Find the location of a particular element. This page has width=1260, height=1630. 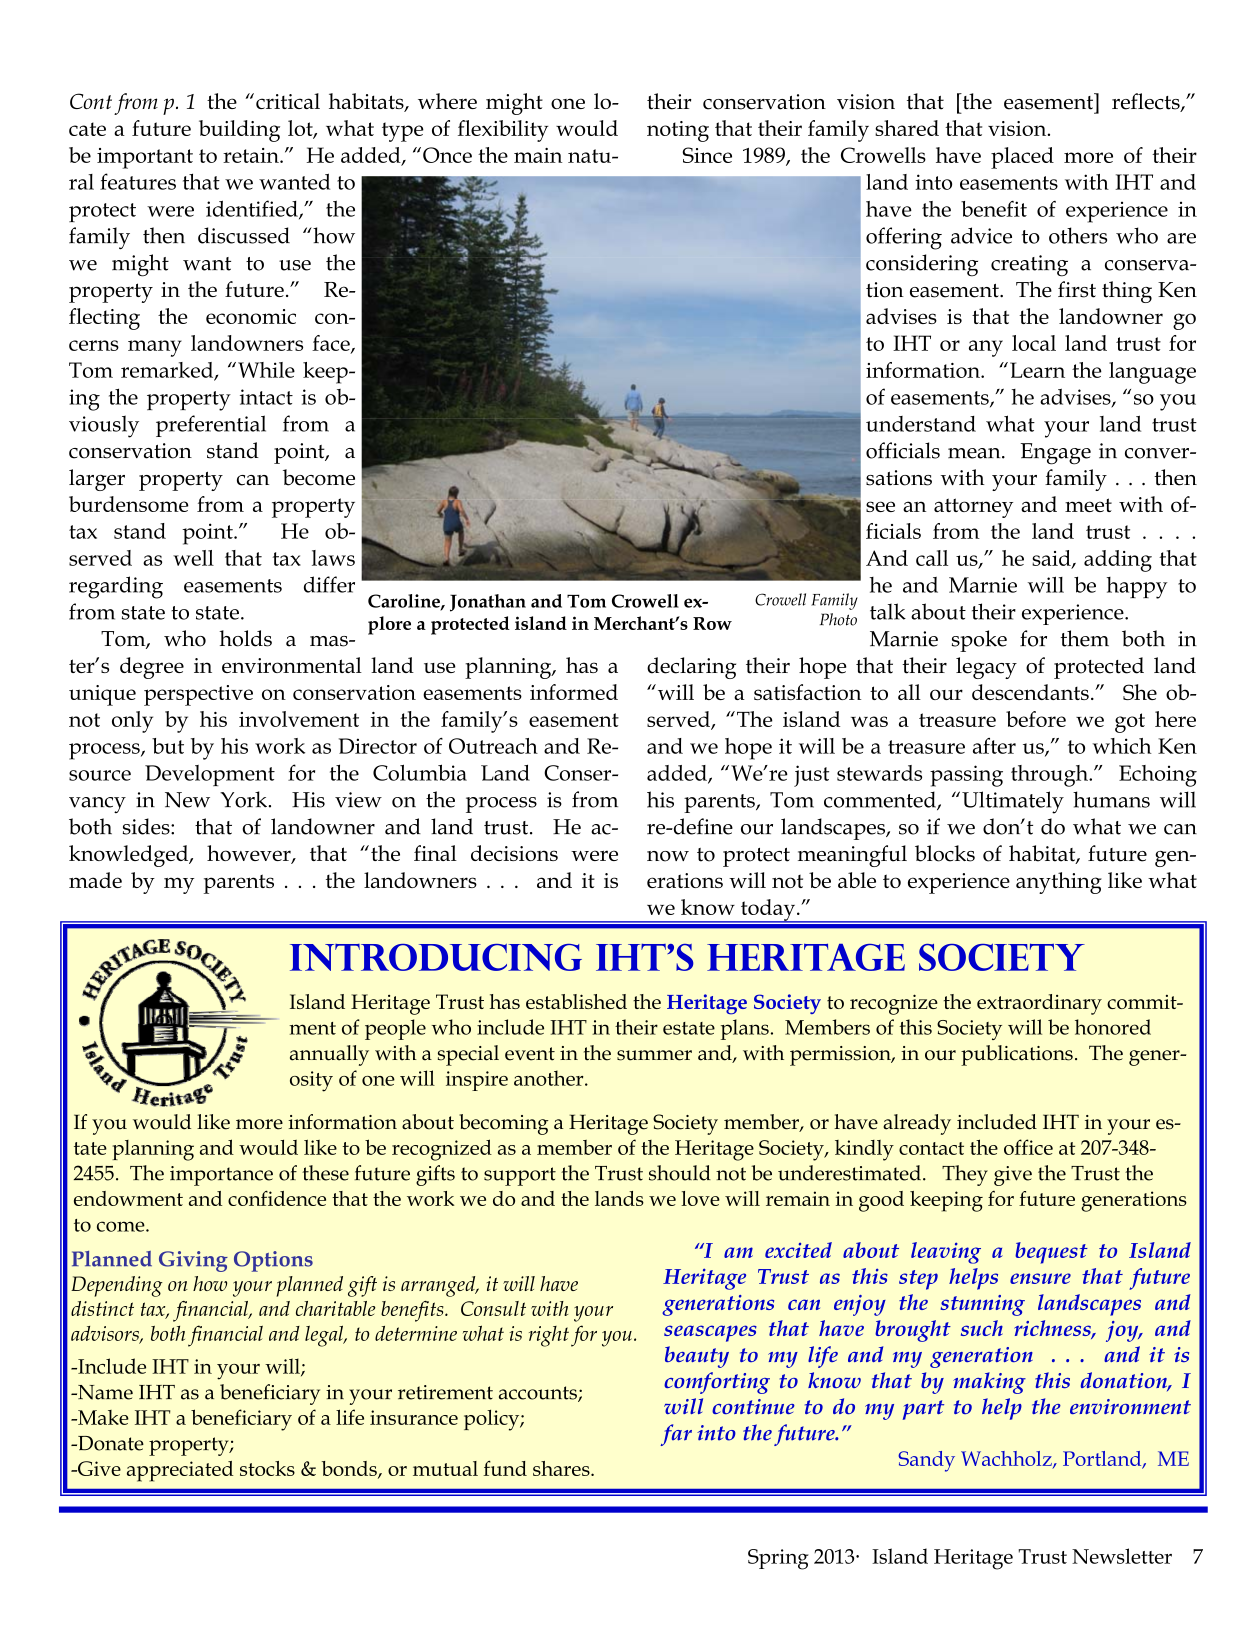

extraordinary is located at coordinates (1039, 1004).
